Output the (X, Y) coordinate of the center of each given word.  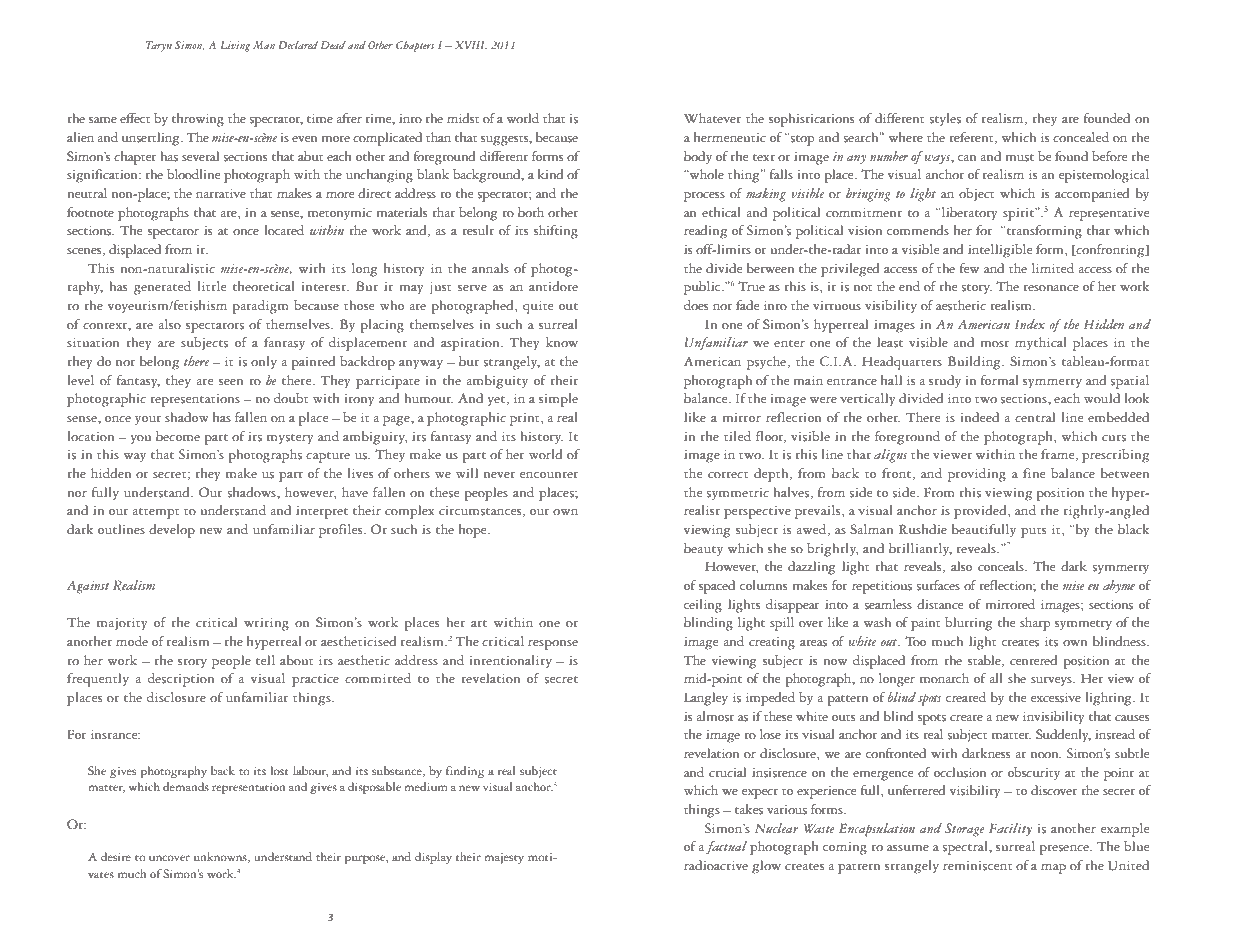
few (969, 268)
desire (116, 857)
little (211, 286)
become (178, 436)
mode (132, 641)
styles (945, 120)
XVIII (471, 45)
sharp (1035, 624)
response (553, 645)
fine (1034, 473)
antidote (553, 286)
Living (235, 46)
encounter (549, 475)
